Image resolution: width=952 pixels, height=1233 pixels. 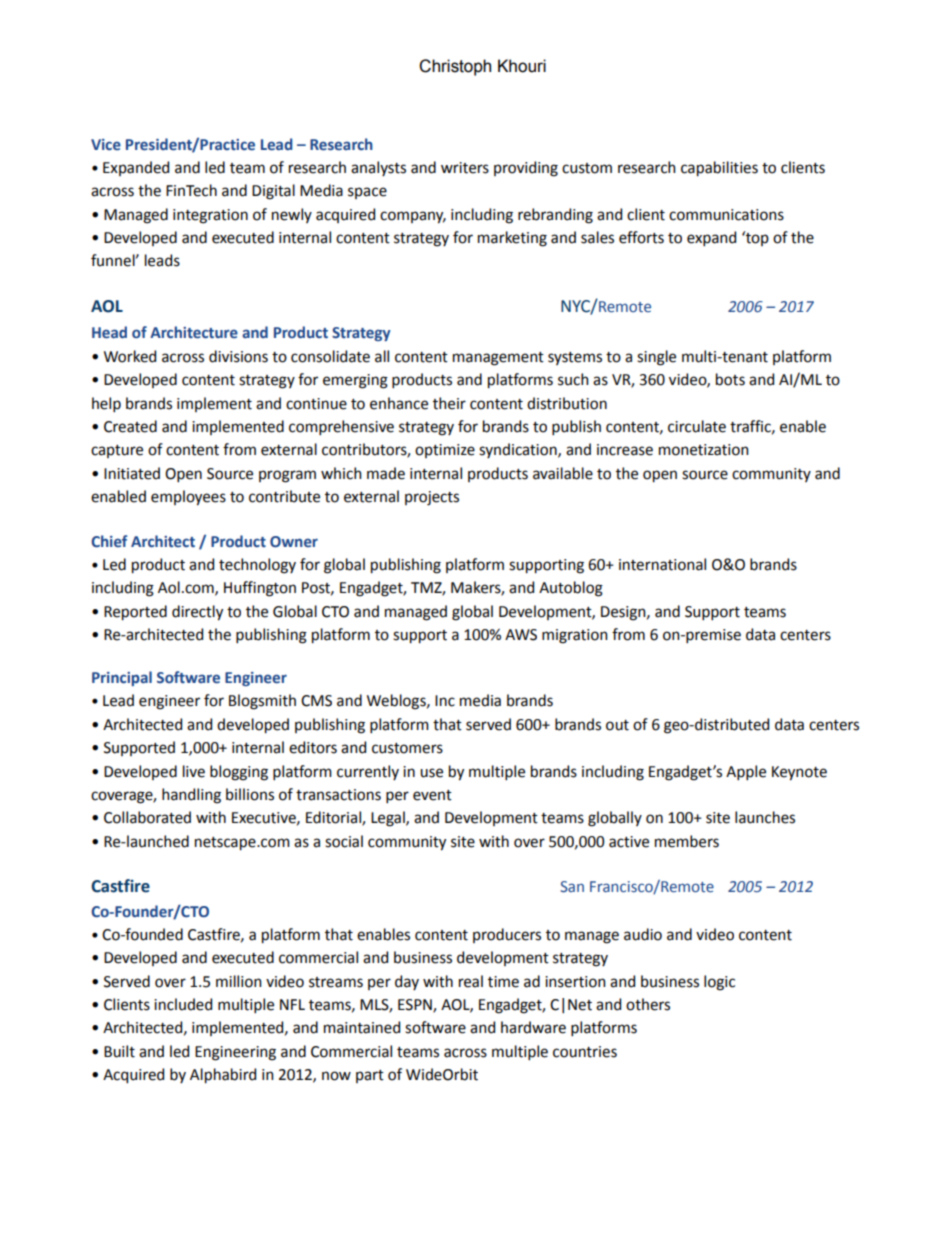 What do you see at coordinates (432, 498) in the screenshot?
I see `projects` at bounding box center [432, 498].
